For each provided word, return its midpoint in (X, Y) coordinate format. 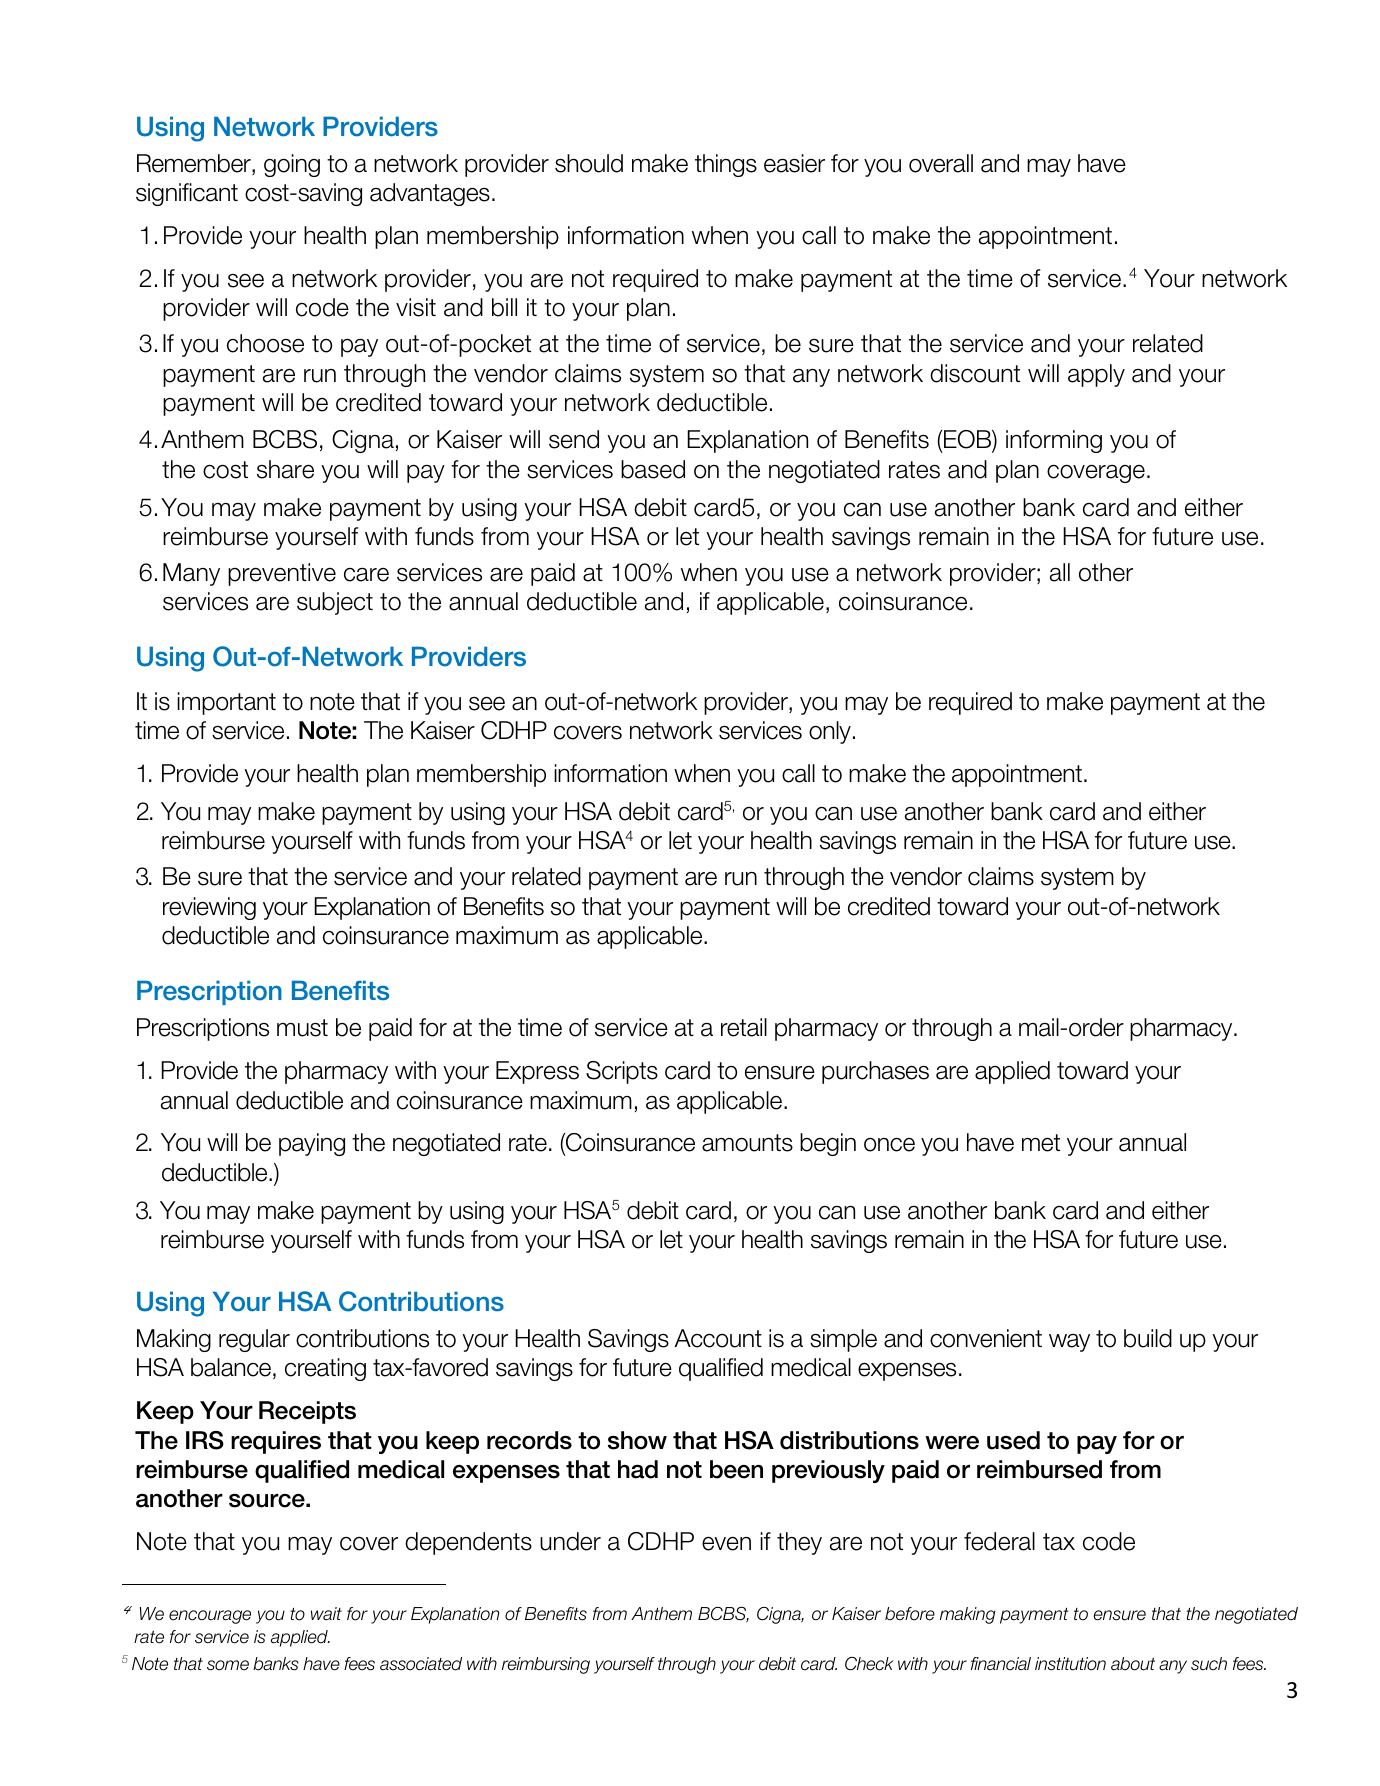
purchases (875, 1072)
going (292, 165)
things (726, 165)
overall (941, 163)
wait (326, 1614)
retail (744, 1027)
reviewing (209, 908)
